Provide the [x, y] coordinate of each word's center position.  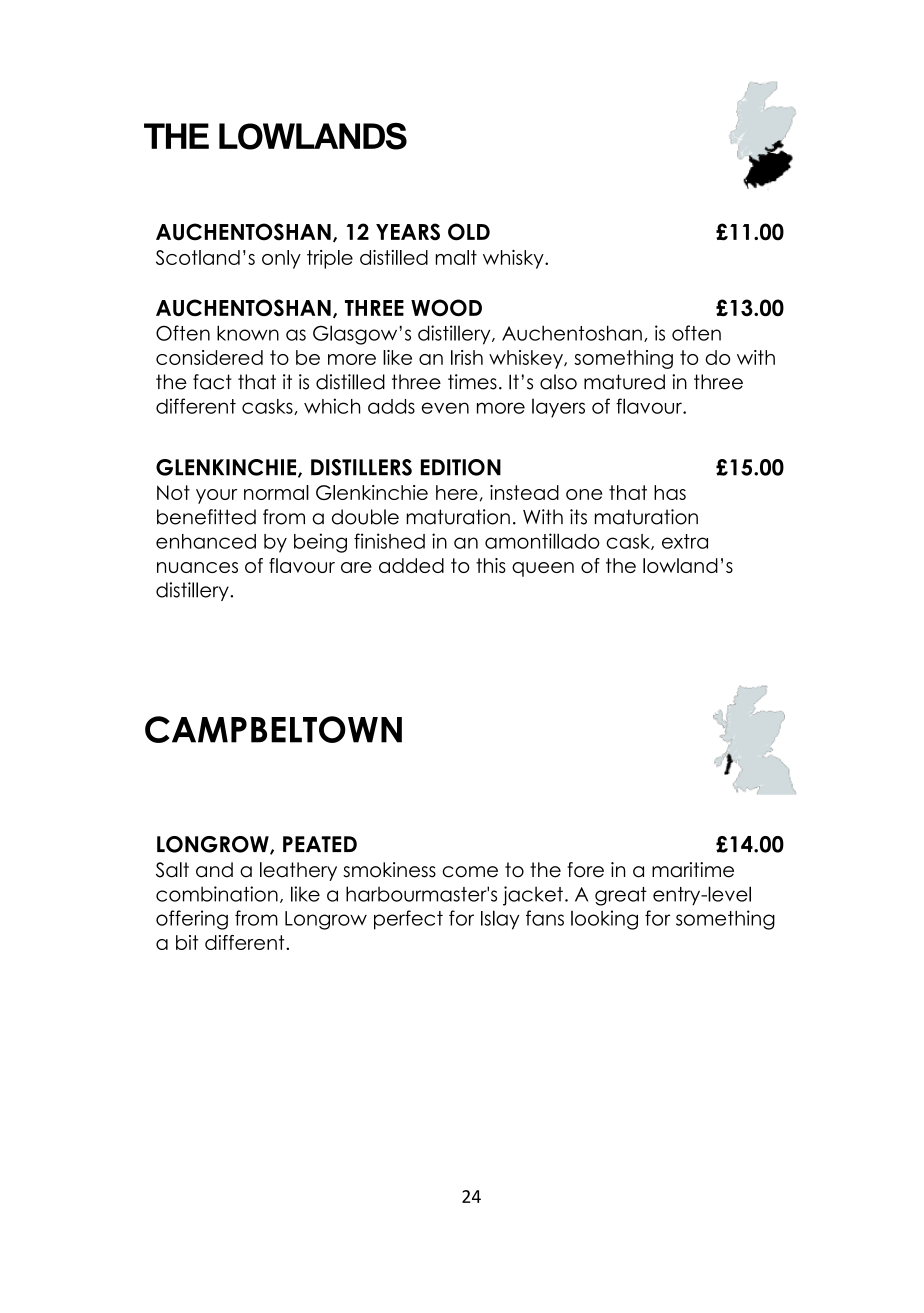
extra [685, 541]
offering [192, 920]
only [281, 259]
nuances [197, 567]
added [411, 565]
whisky [514, 259]
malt [456, 257]
